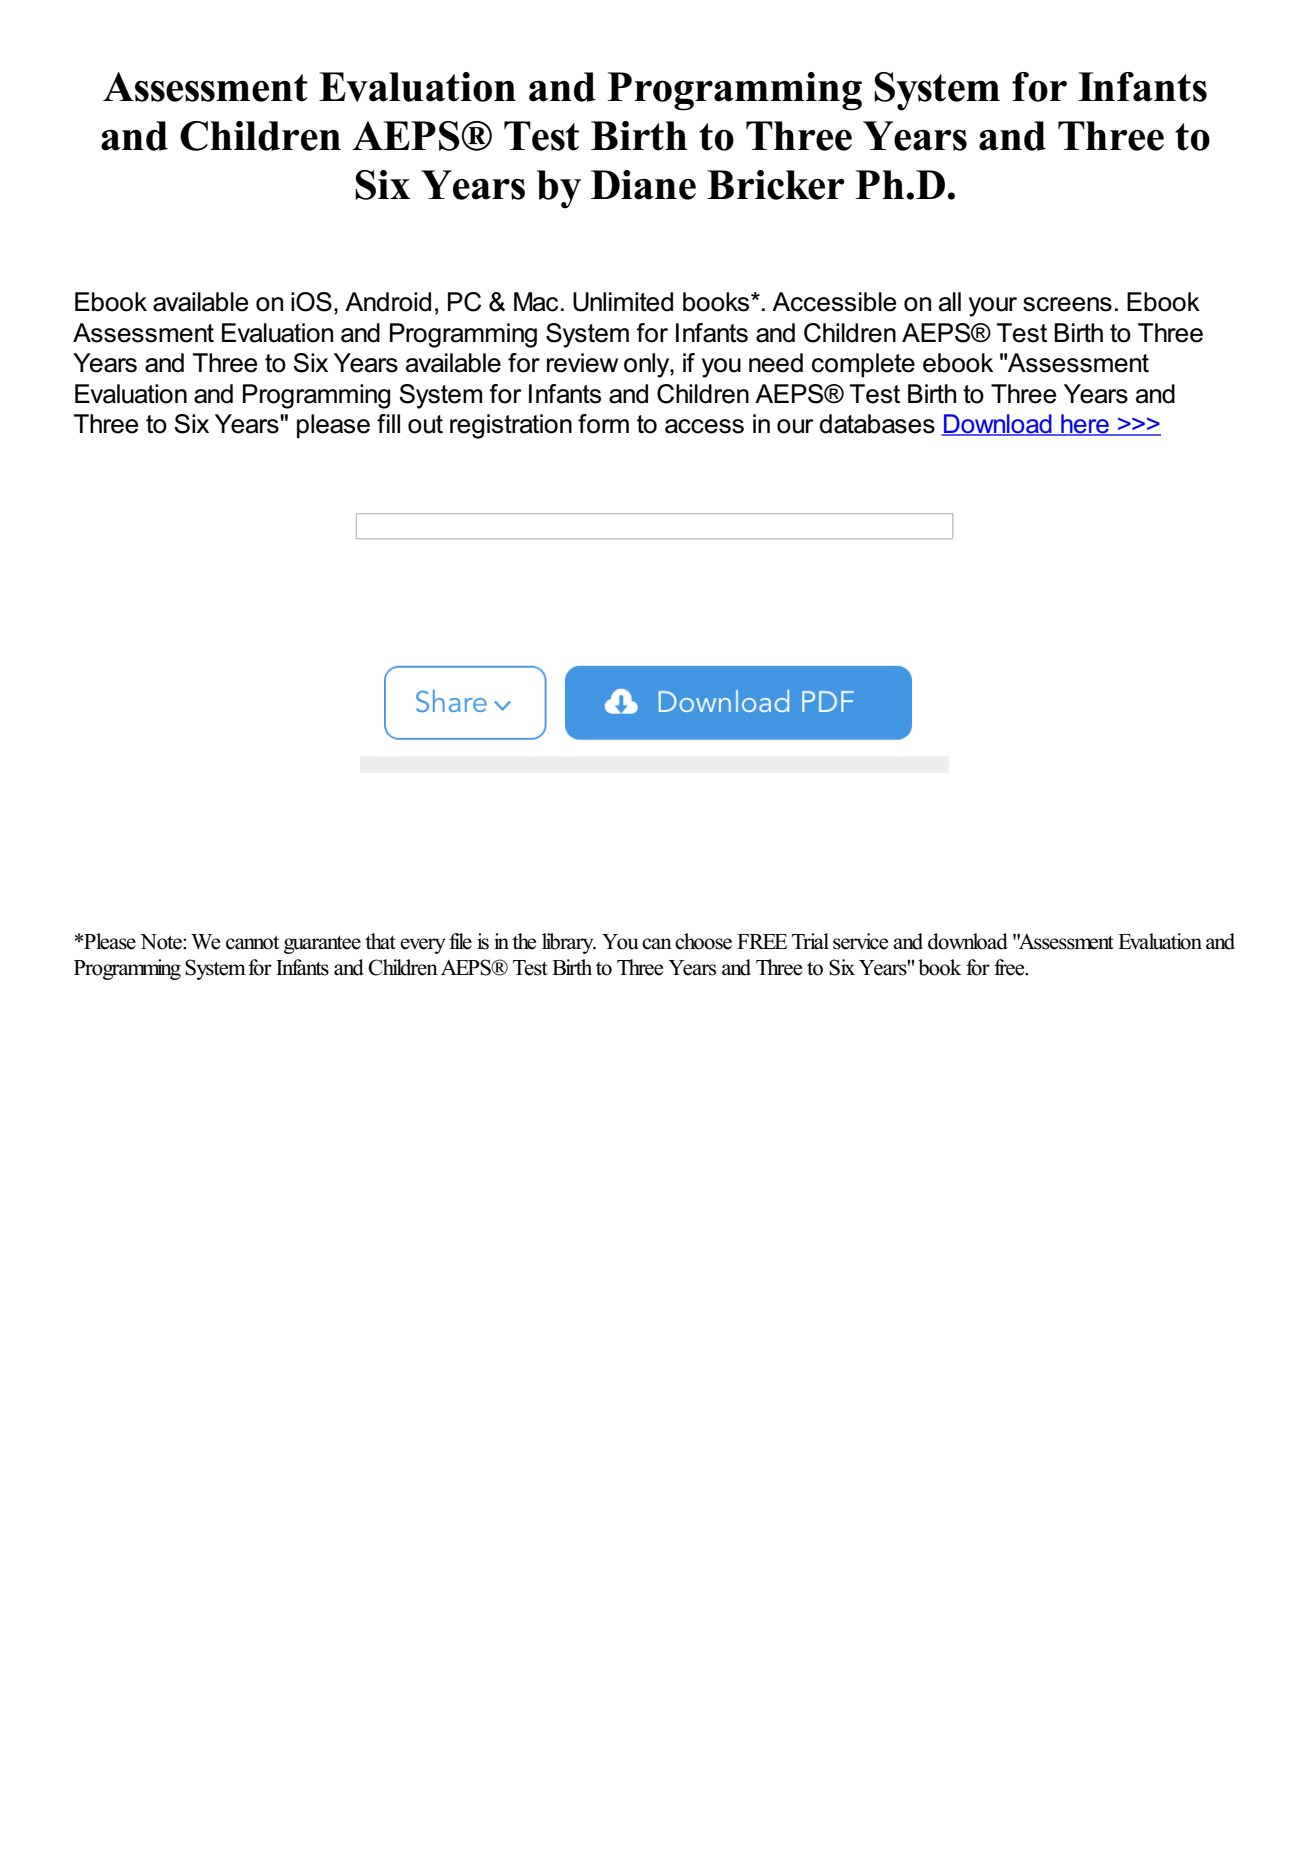 The width and height of the screenshot is (1311, 1855). I want to click on need, so click(776, 363).
